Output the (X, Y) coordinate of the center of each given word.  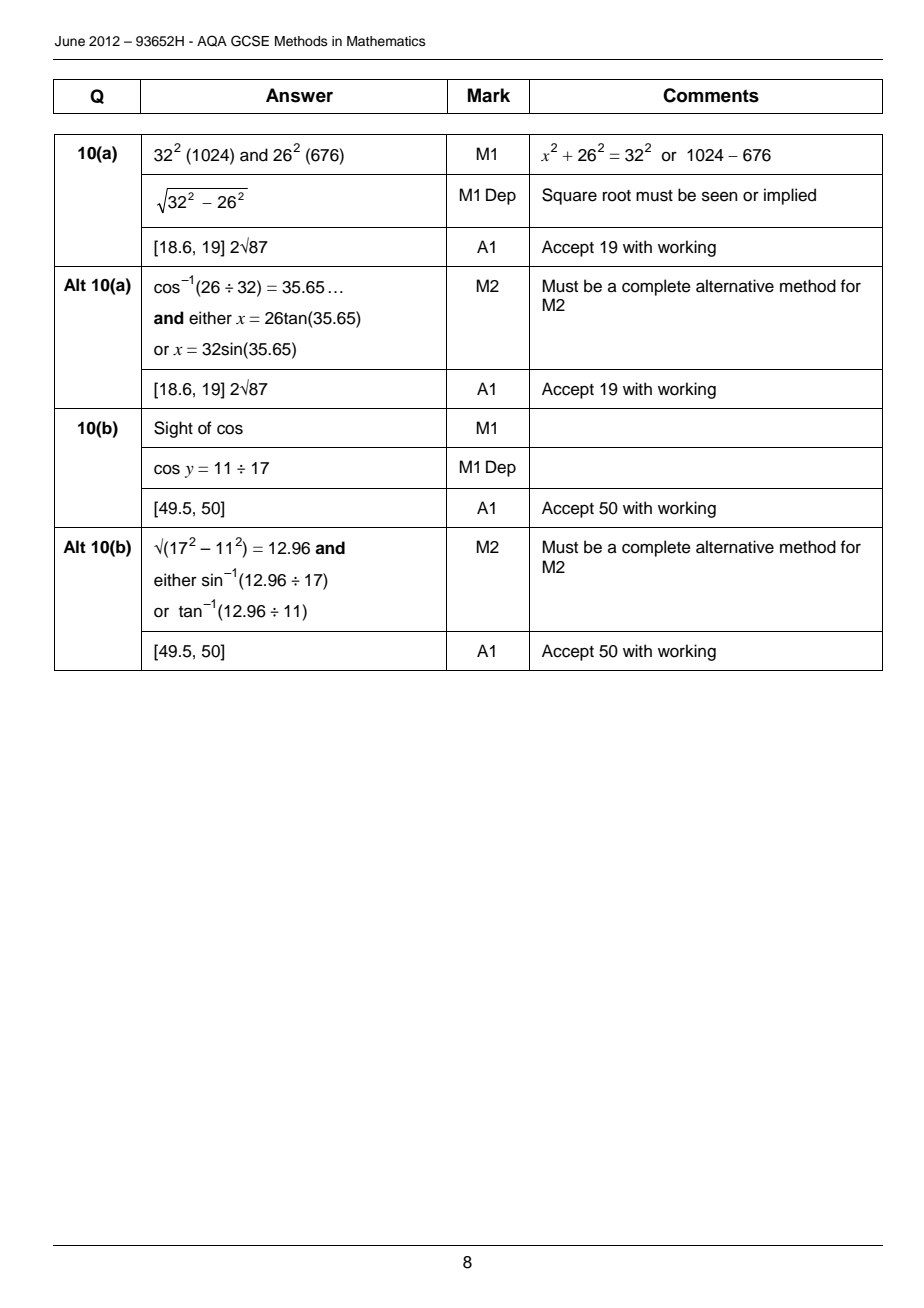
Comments (711, 95)
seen (720, 196)
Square (569, 196)
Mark (489, 95)
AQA (212, 41)
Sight (173, 429)
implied (790, 196)
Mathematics (386, 41)
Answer (299, 95)
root (617, 196)
